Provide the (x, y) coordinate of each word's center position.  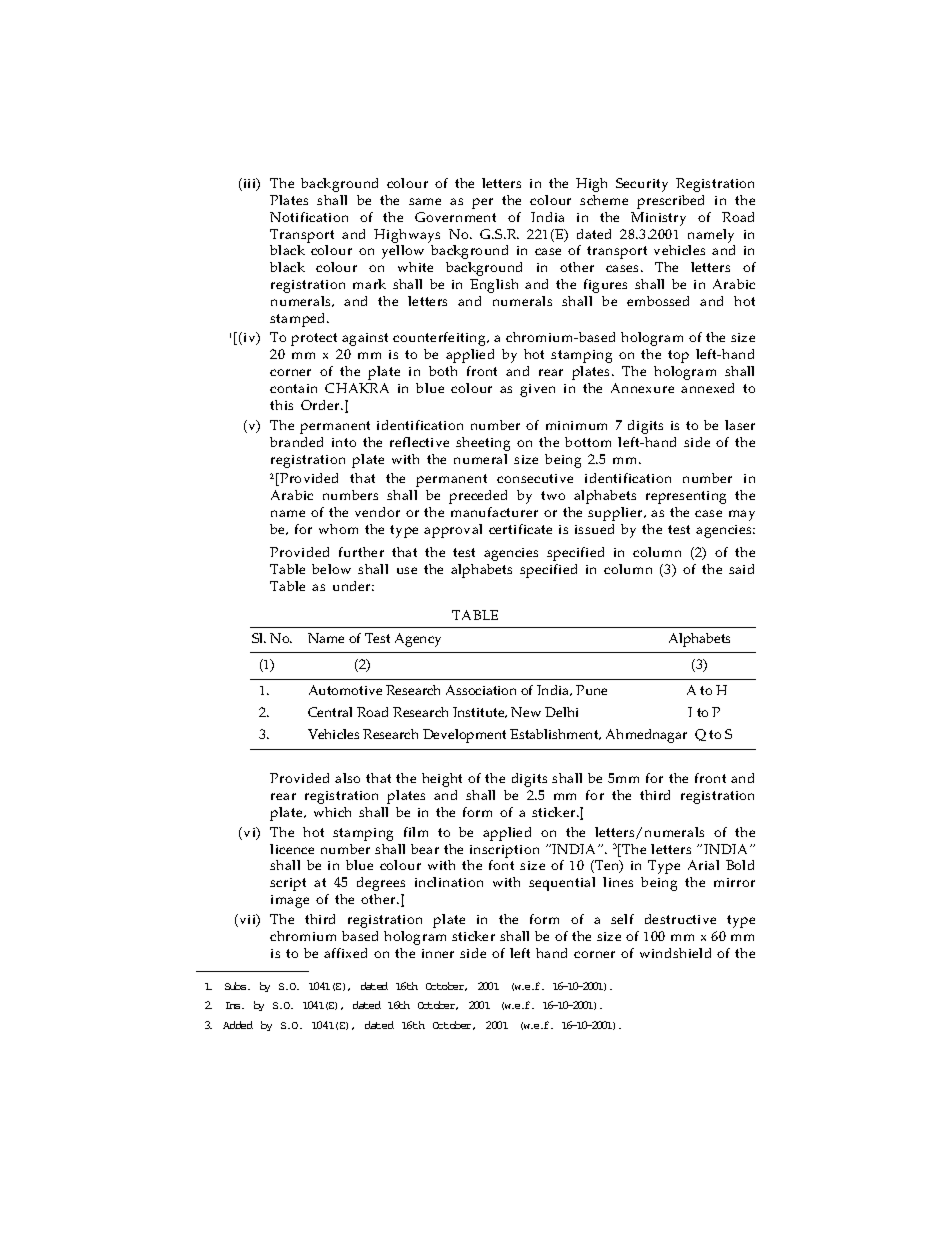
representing (686, 497)
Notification (309, 217)
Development (464, 736)
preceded (478, 497)
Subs (237, 986)
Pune (591, 690)
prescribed (670, 202)
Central (330, 712)
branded (296, 442)
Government (455, 217)
